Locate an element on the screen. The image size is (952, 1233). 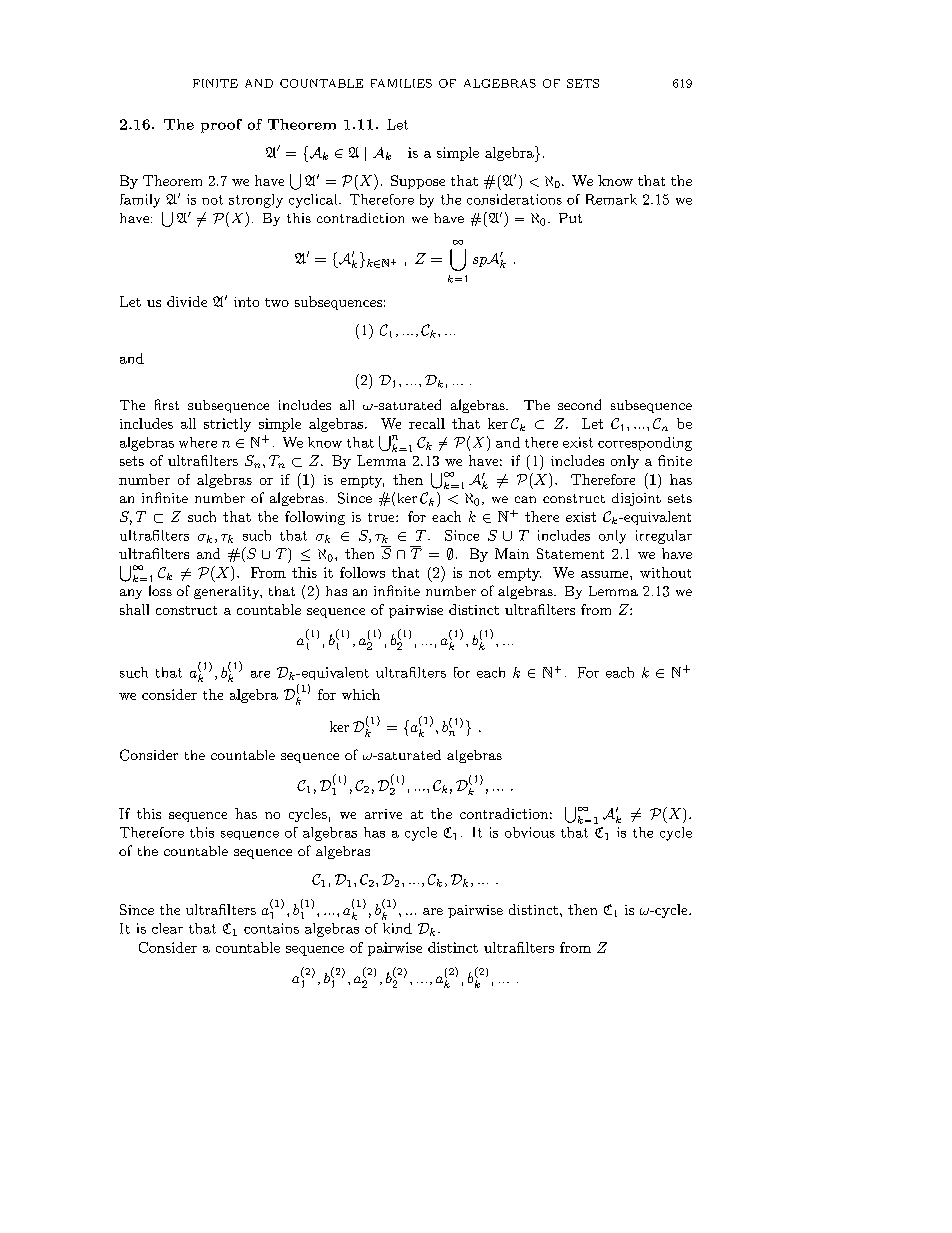
proof is located at coordinates (221, 126).
